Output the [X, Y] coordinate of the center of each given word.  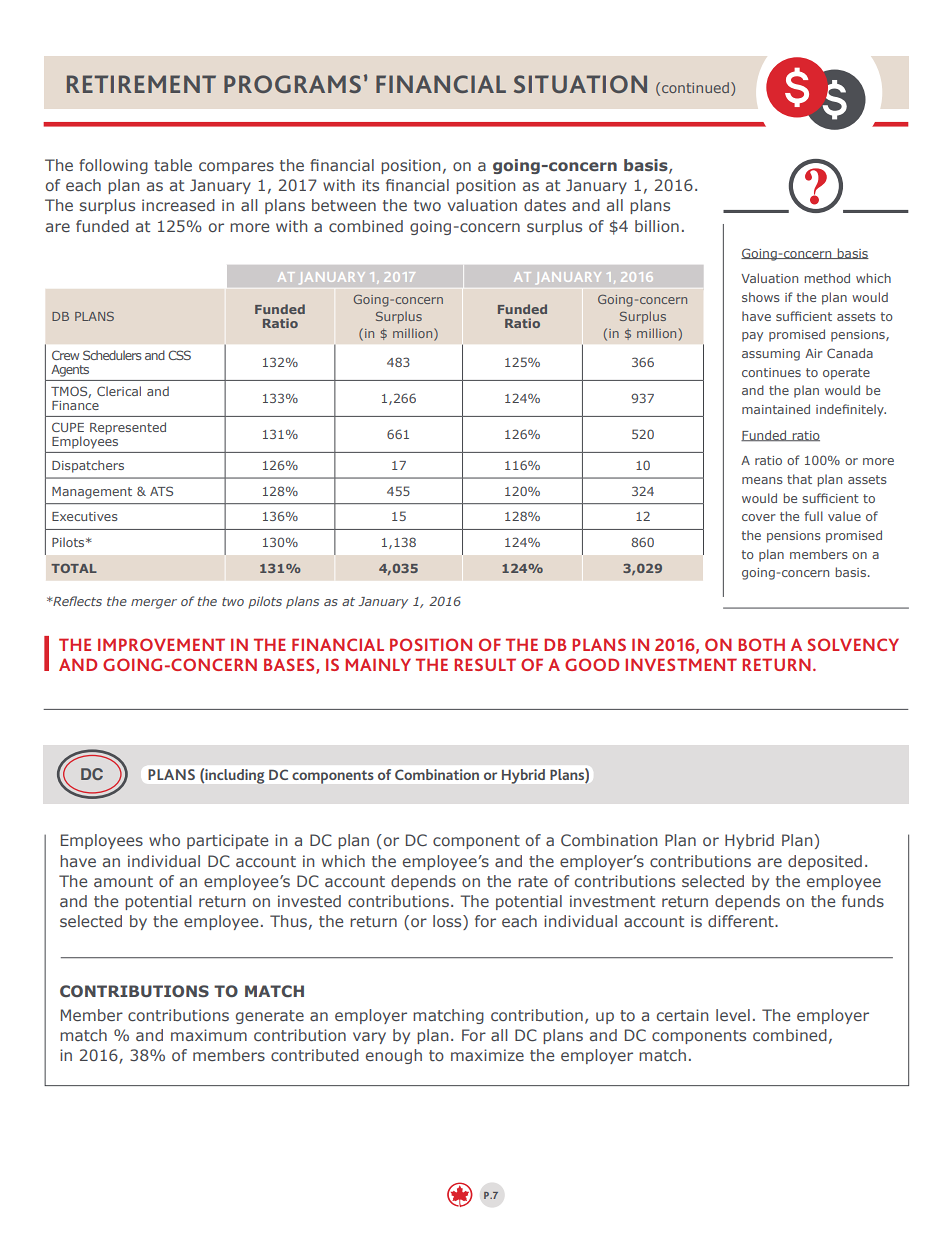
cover [759, 517]
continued [695, 87]
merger [154, 604]
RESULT [485, 664]
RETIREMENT [141, 84]
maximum [209, 1035]
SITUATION [580, 84]
